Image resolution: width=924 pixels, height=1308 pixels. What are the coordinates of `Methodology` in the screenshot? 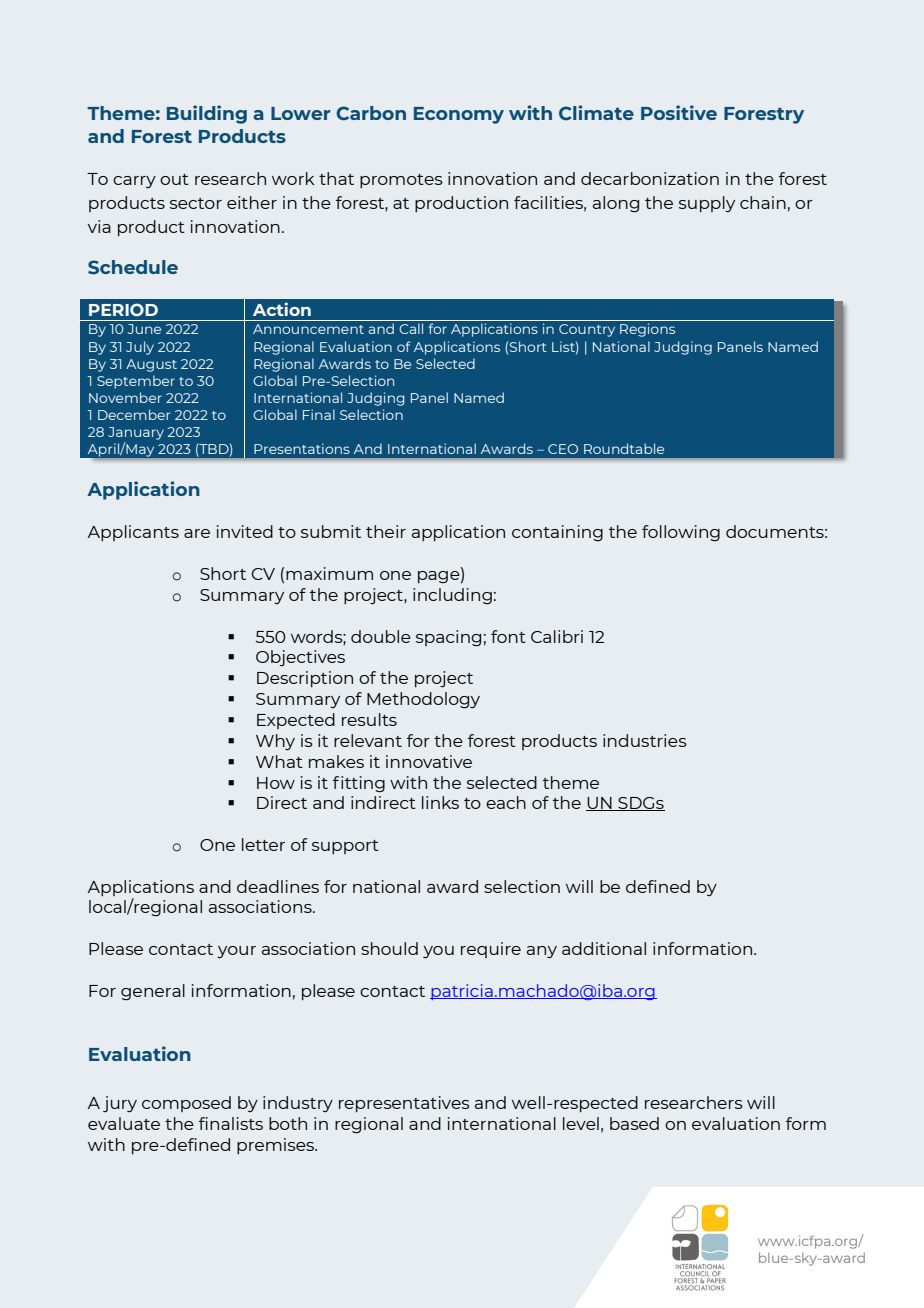 It's located at (423, 700).
